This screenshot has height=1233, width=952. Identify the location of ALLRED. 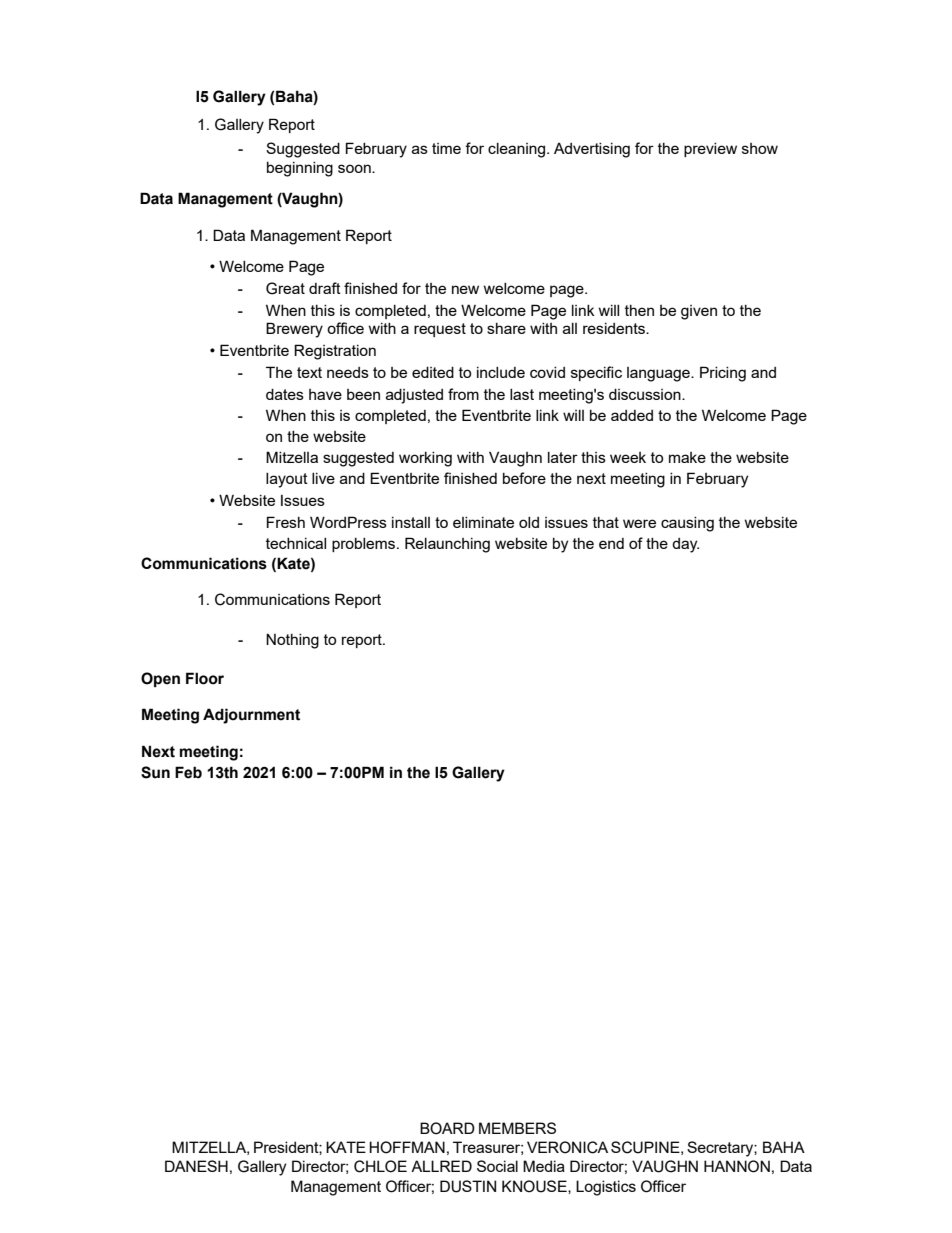
(441, 1166).
